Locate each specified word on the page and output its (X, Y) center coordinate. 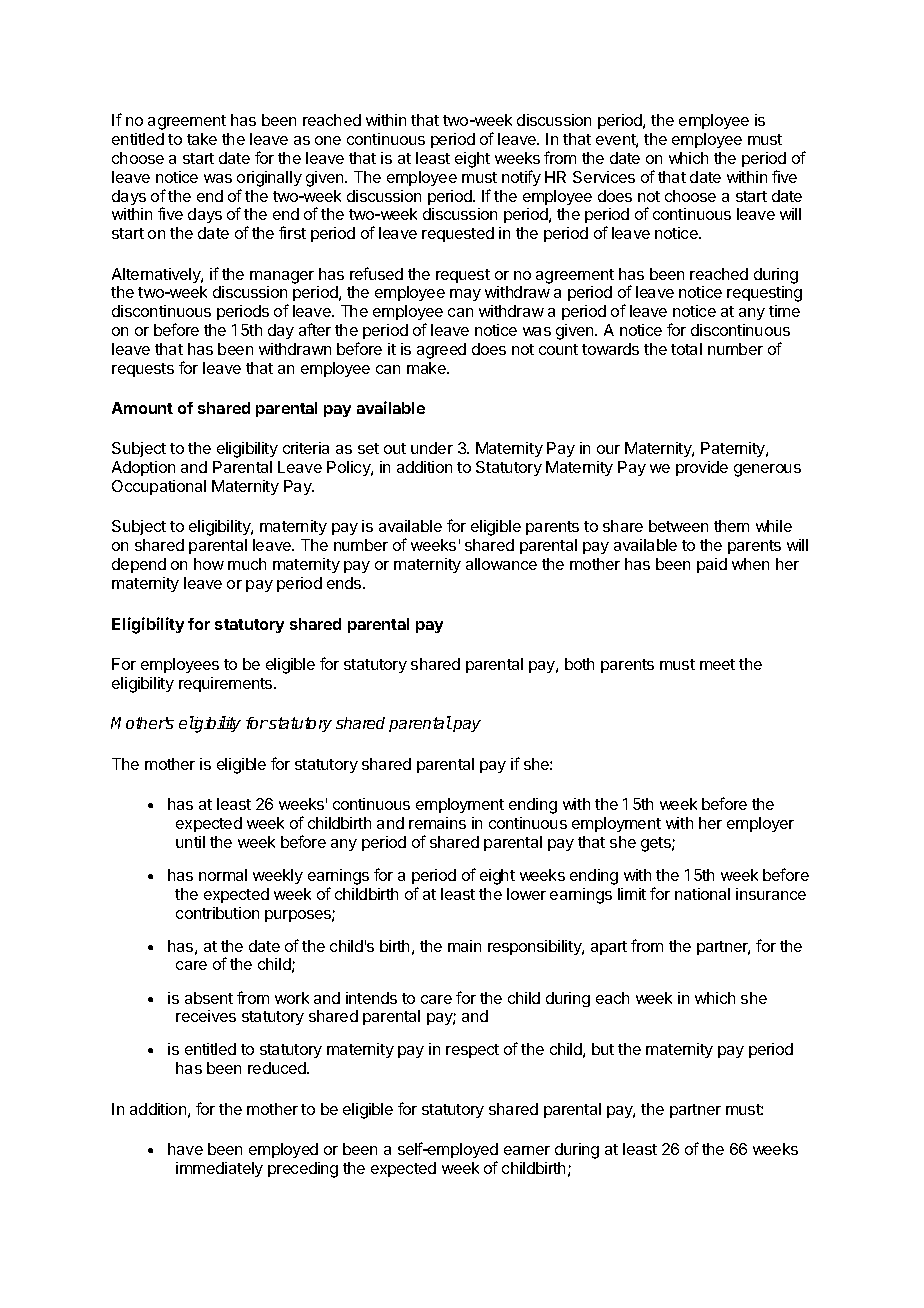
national (702, 894)
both (579, 664)
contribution (217, 913)
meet (717, 664)
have (185, 1149)
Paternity (734, 449)
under (432, 448)
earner (527, 1150)
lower (526, 894)
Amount (142, 408)
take (202, 139)
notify (521, 178)
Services (604, 177)
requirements (227, 684)
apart (609, 948)
